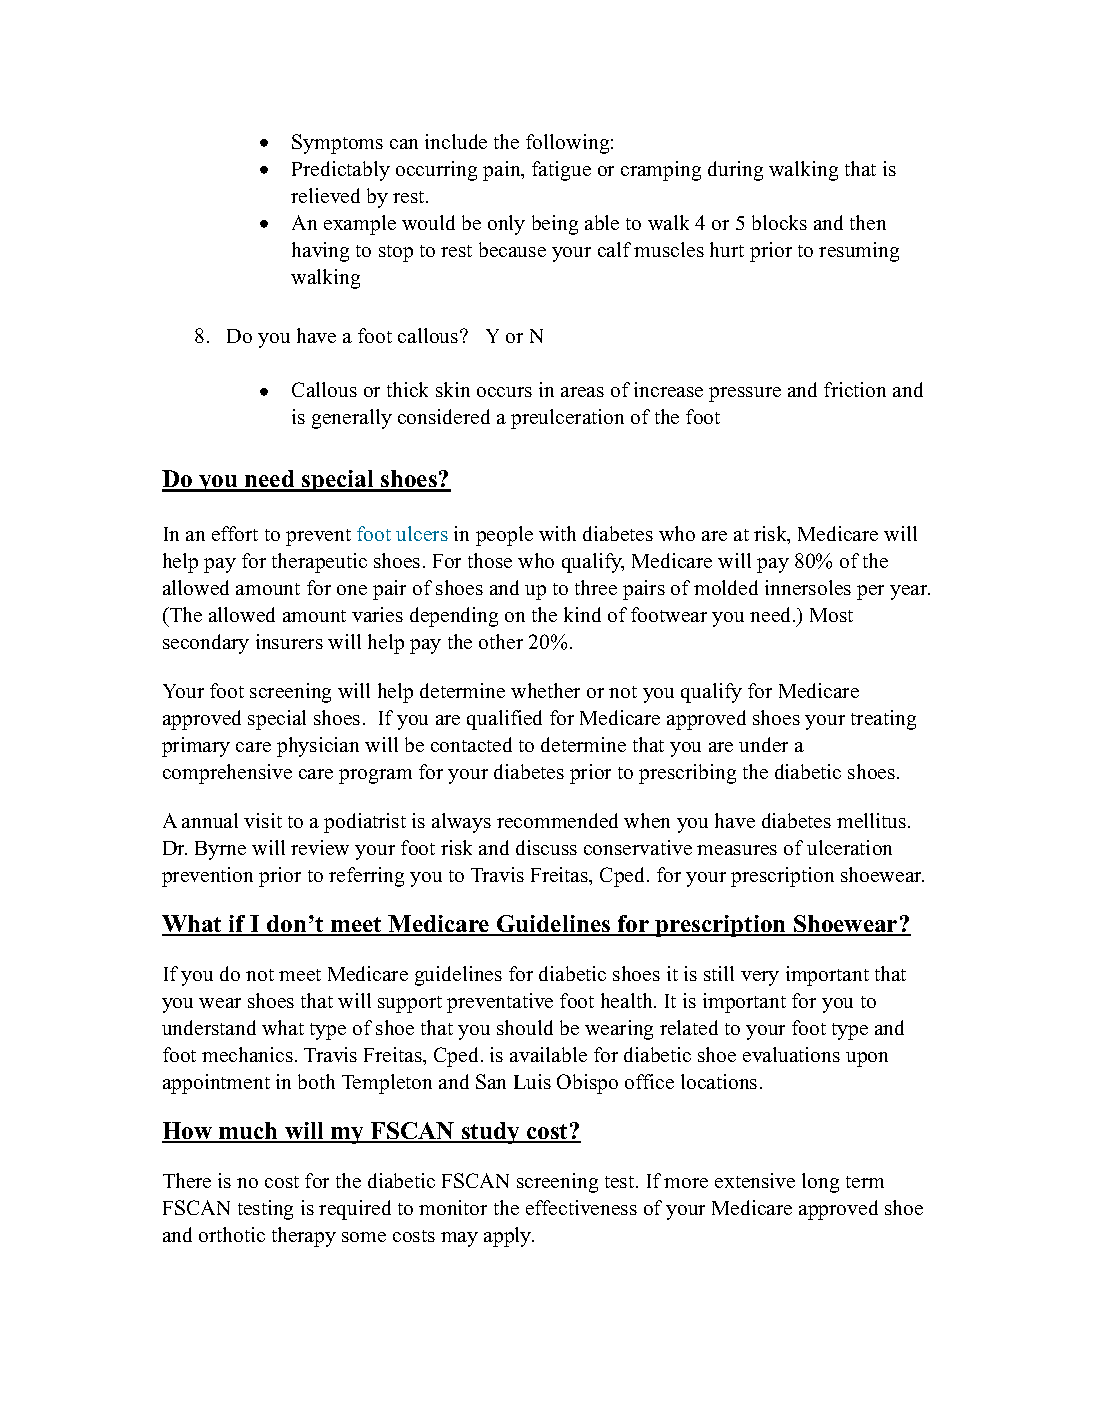 The height and width of the screenshot is (1426, 1102). Describe the element at coordinates (289, 641) in the screenshot. I see `insurers` at that location.
